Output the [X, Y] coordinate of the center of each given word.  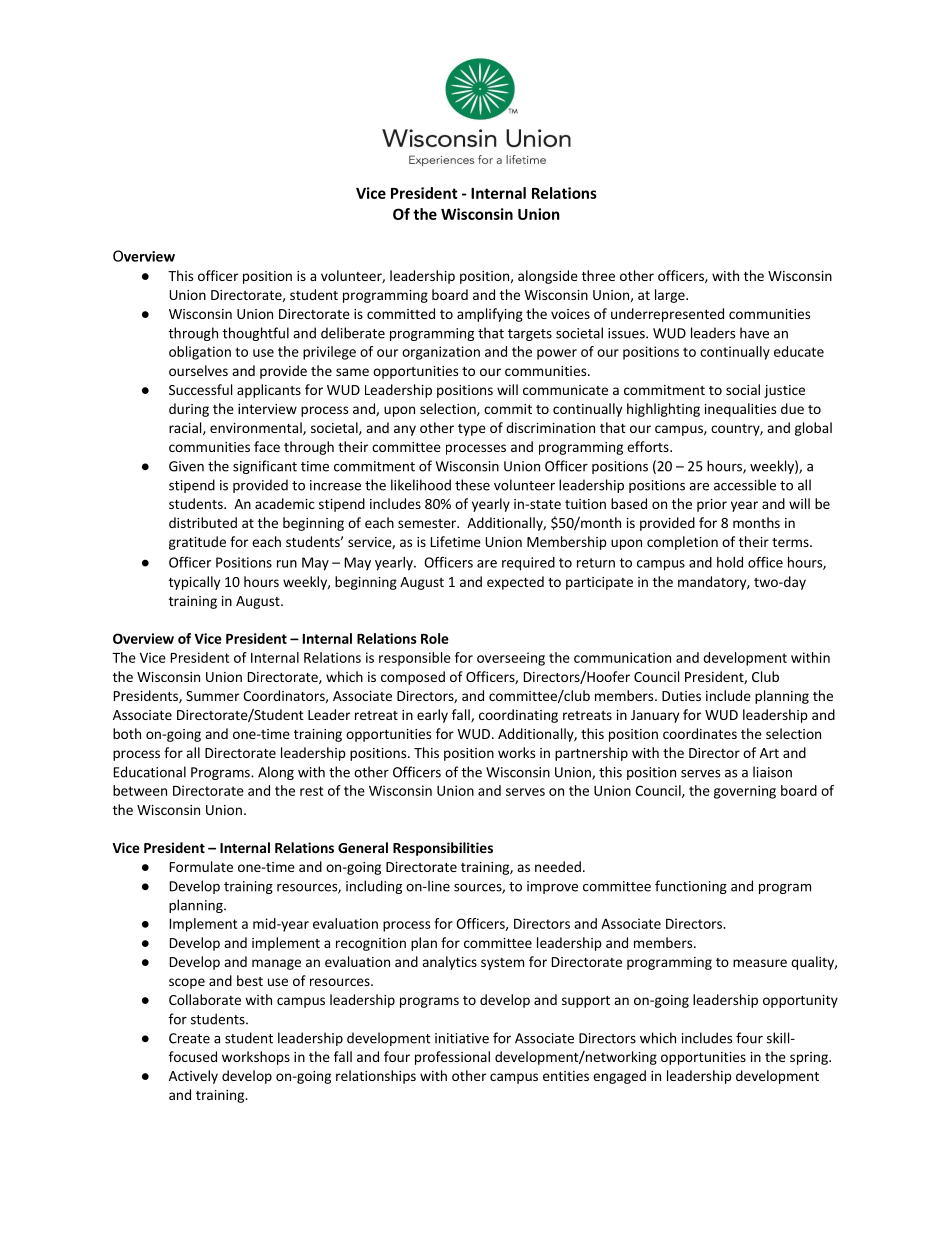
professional [452, 1058]
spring [810, 1058]
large [671, 296]
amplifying [490, 315]
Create [189, 1038]
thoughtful [255, 334]
